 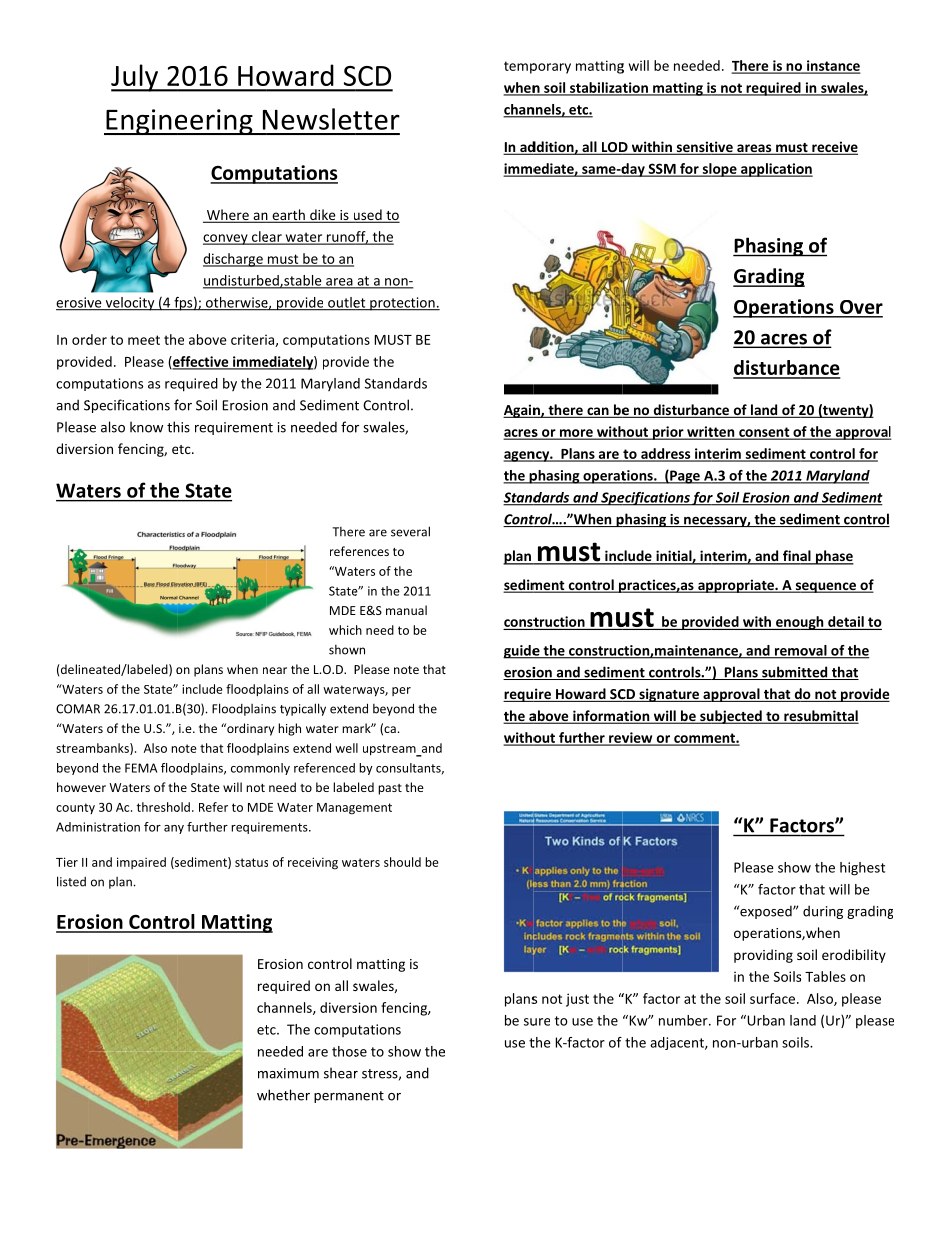 What do you see at coordinates (341, 1073) in the screenshot?
I see `shear` at bounding box center [341, 1073].
